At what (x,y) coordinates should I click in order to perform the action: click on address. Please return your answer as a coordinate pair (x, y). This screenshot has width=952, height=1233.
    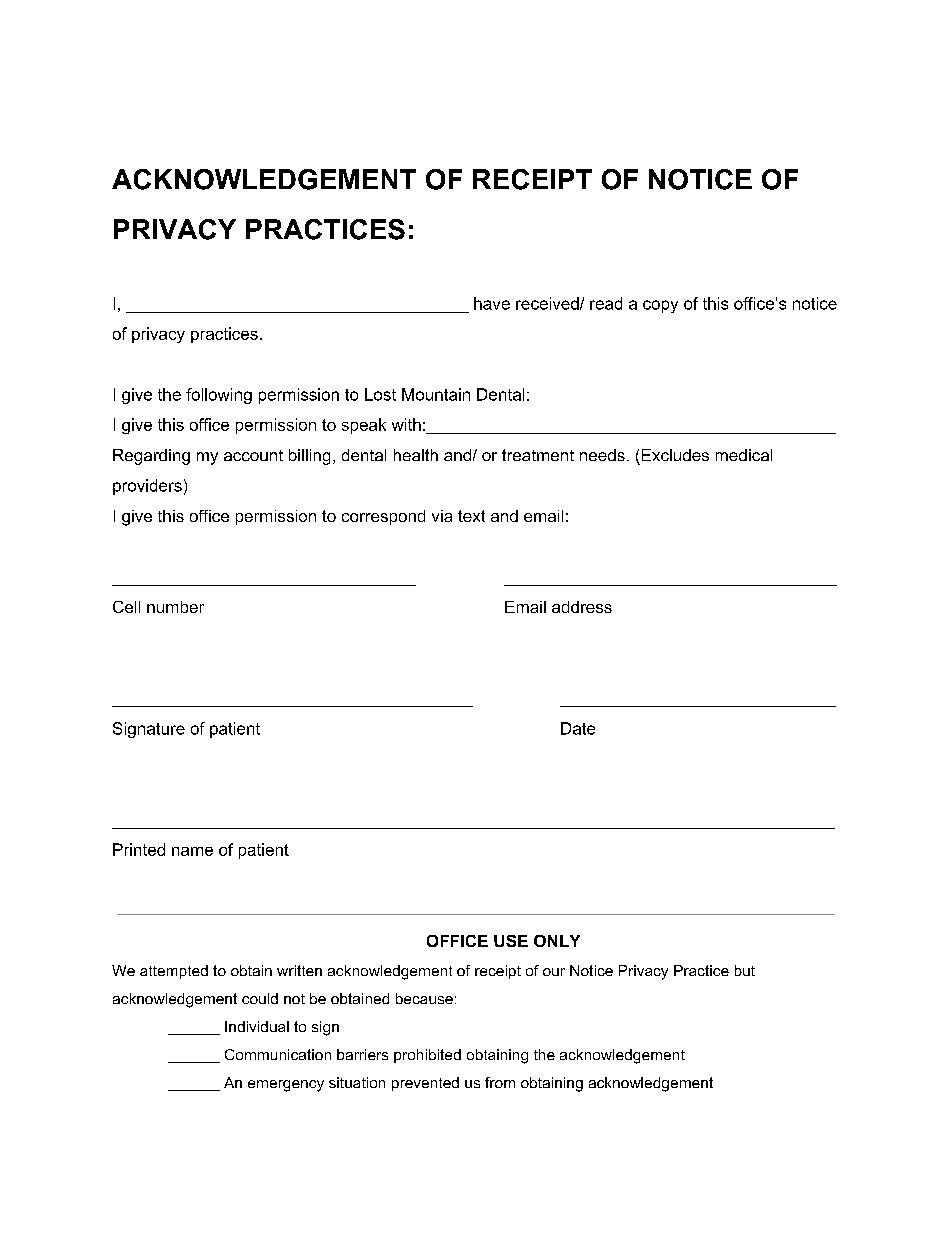
    Looking at the image, I should click on (582, 607).
